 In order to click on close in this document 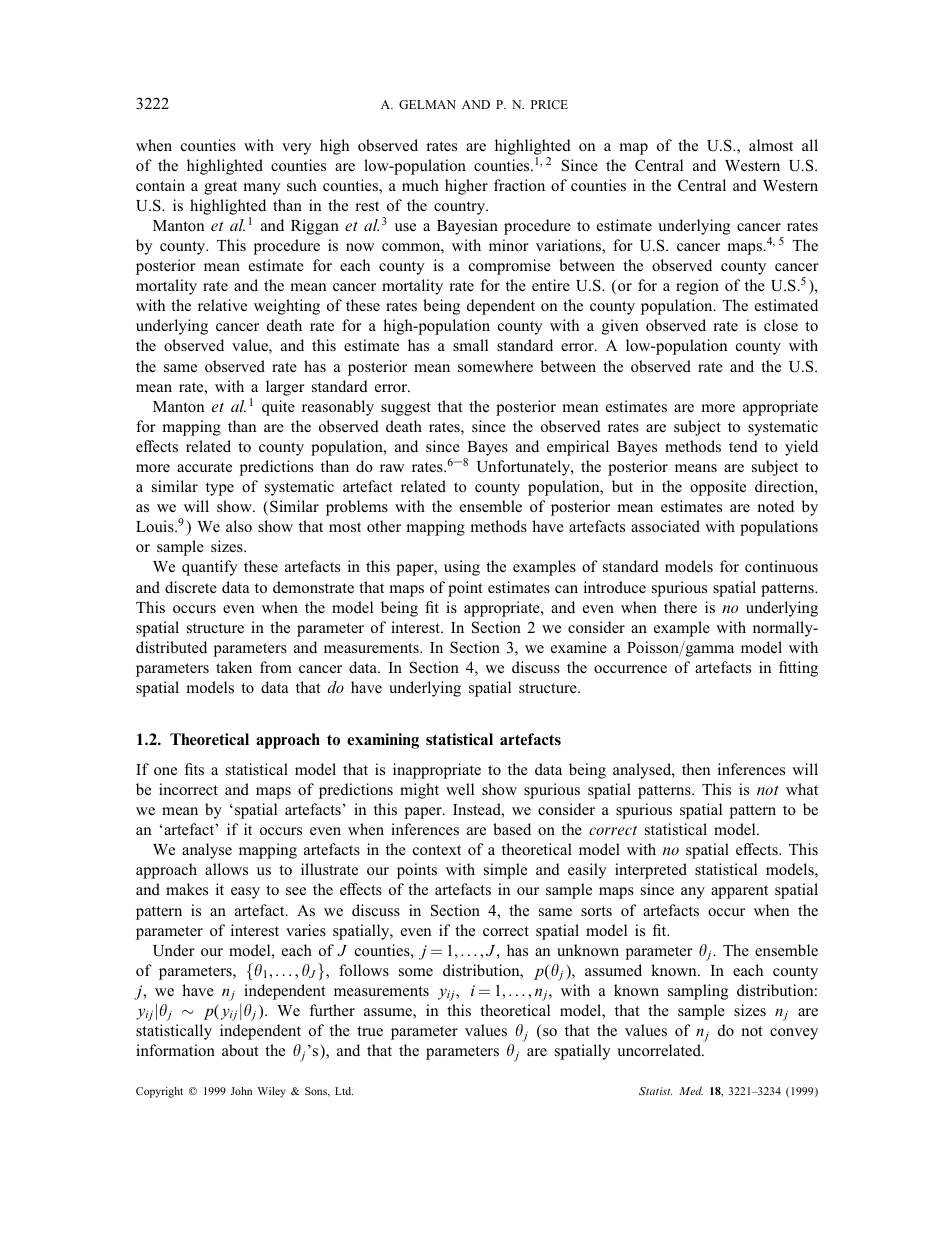, I will do `click(781, 325)`.
